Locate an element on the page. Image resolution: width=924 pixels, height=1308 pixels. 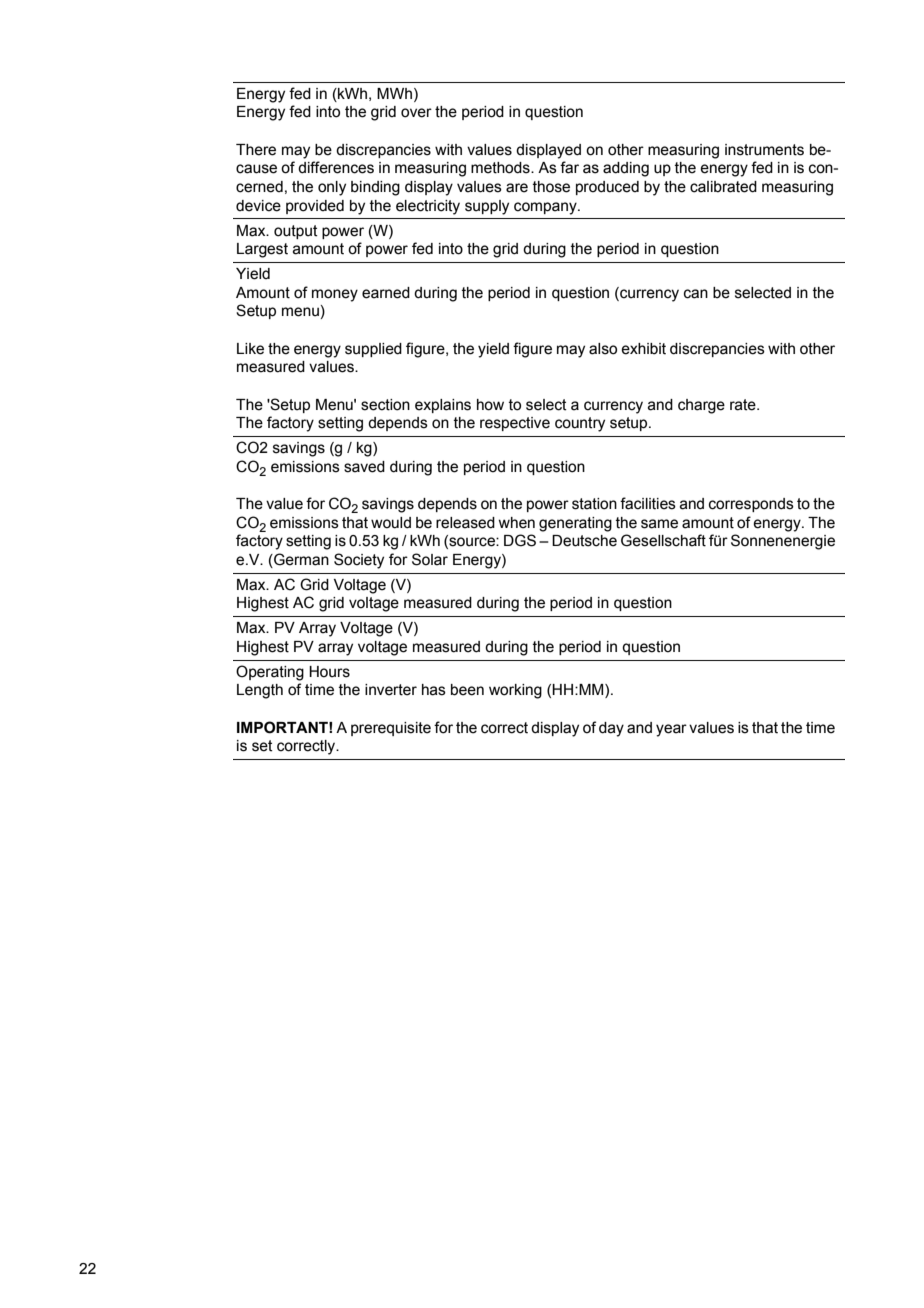
year is located at coordinates (671, 730).
